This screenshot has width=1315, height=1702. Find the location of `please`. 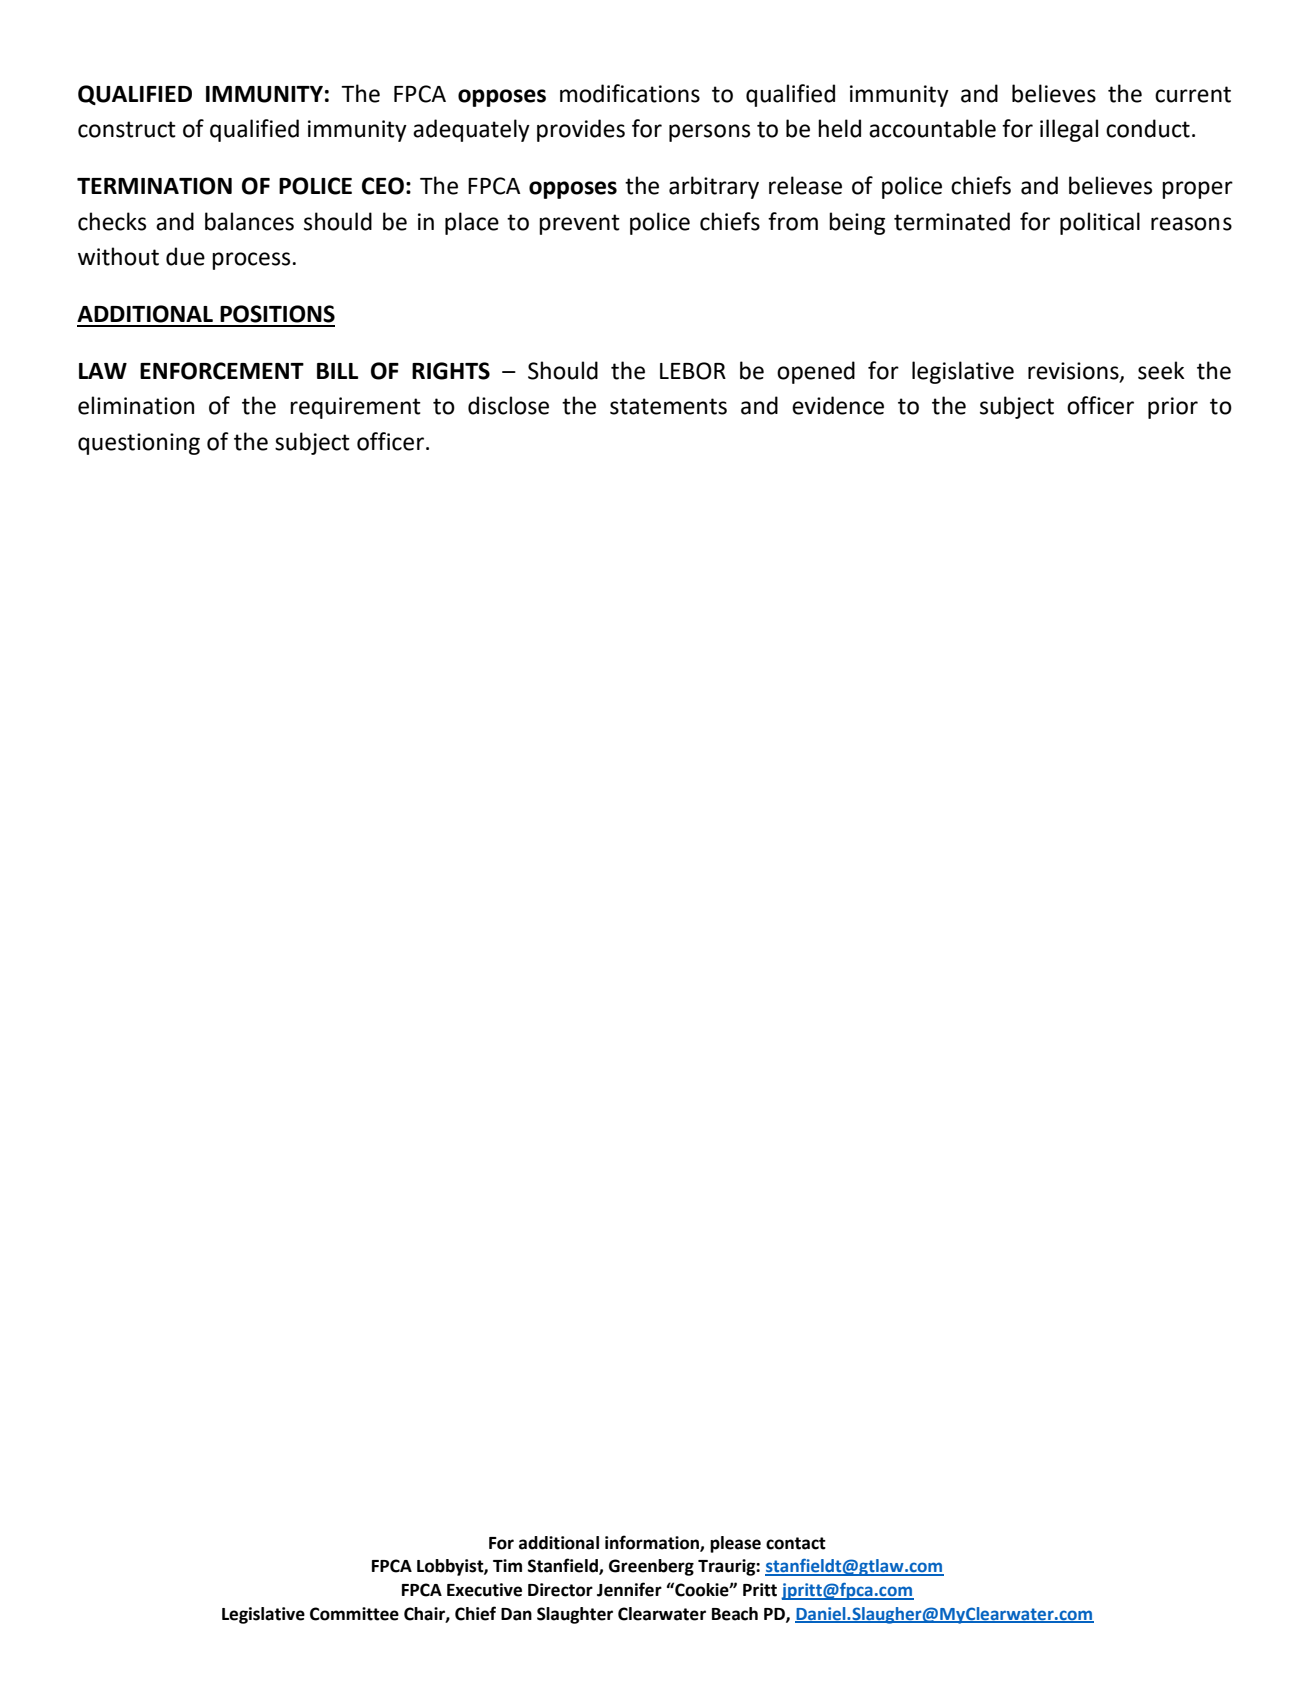

please is located at coordinates (735, 1544).
